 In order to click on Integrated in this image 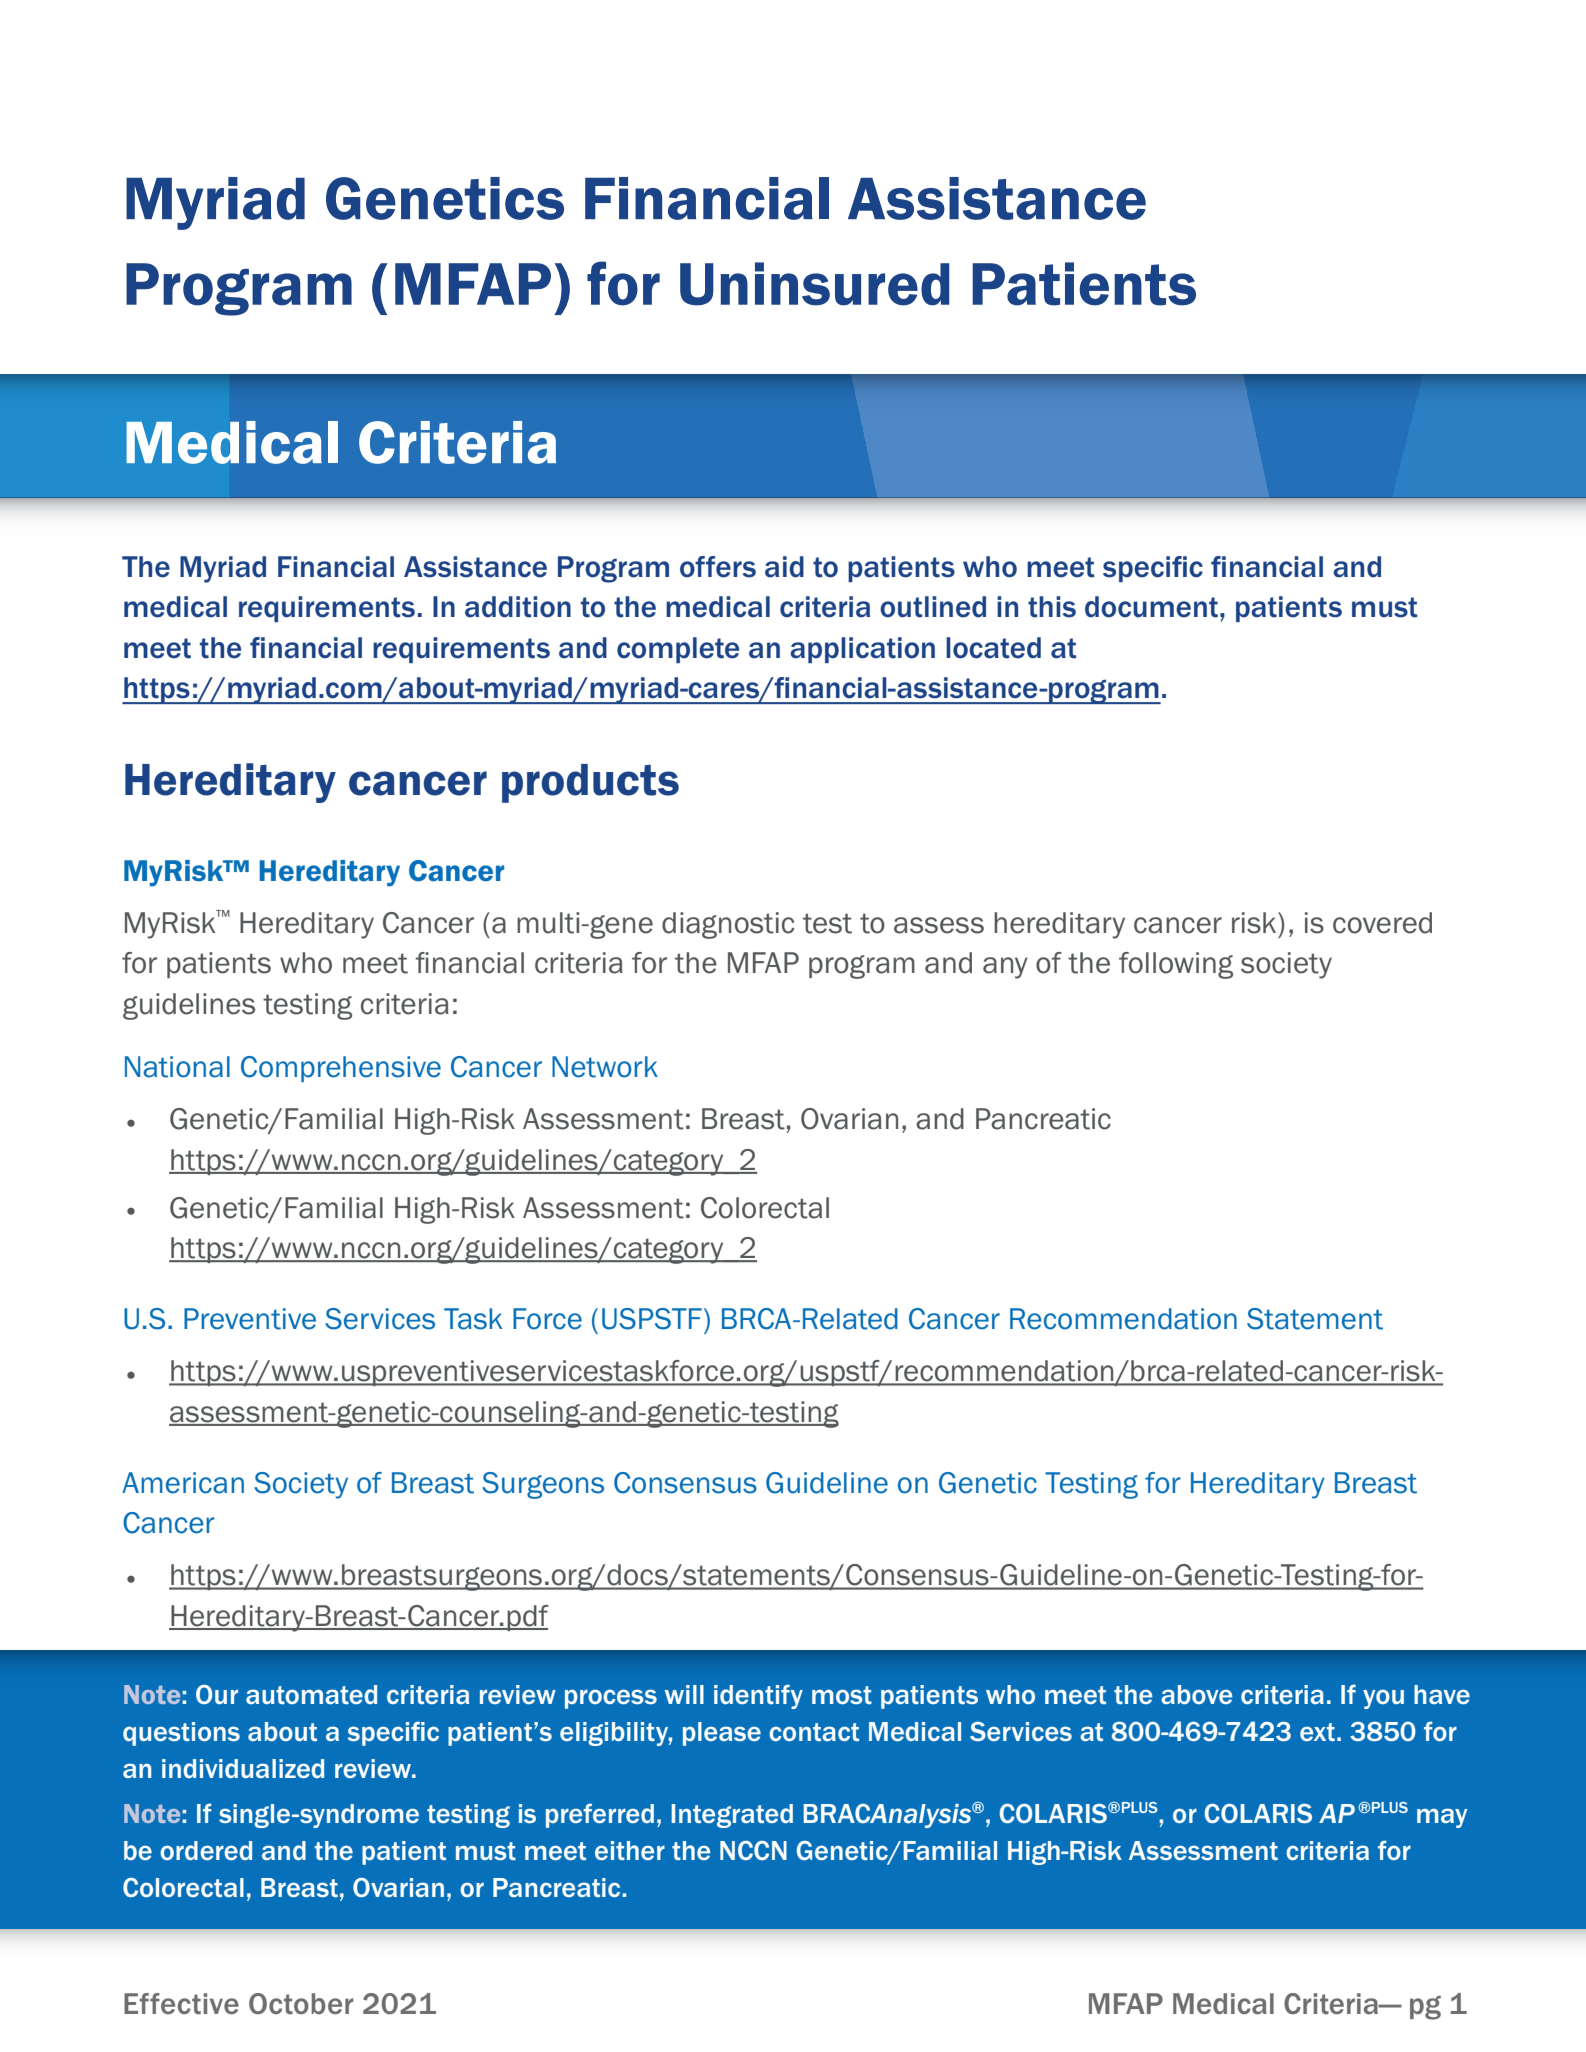, I will do `click(732, 1816)`.
